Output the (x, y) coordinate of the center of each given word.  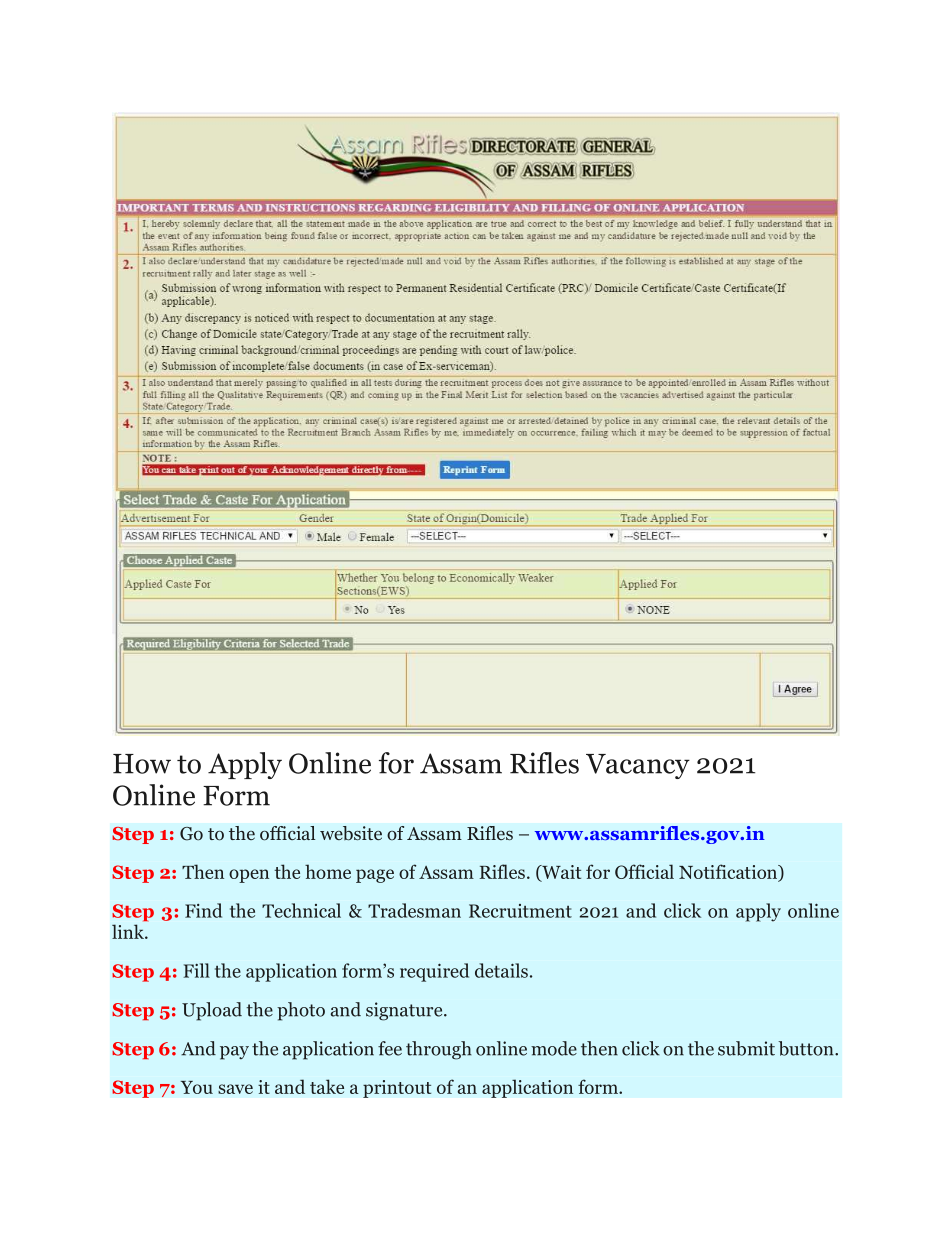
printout (397, 1089)
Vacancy (638, 766)
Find (203, 910)
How (142, 764)
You (197, 1087)
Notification (729, 873)
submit (746, 1048)
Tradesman (414, 910)
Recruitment (520, 911)
